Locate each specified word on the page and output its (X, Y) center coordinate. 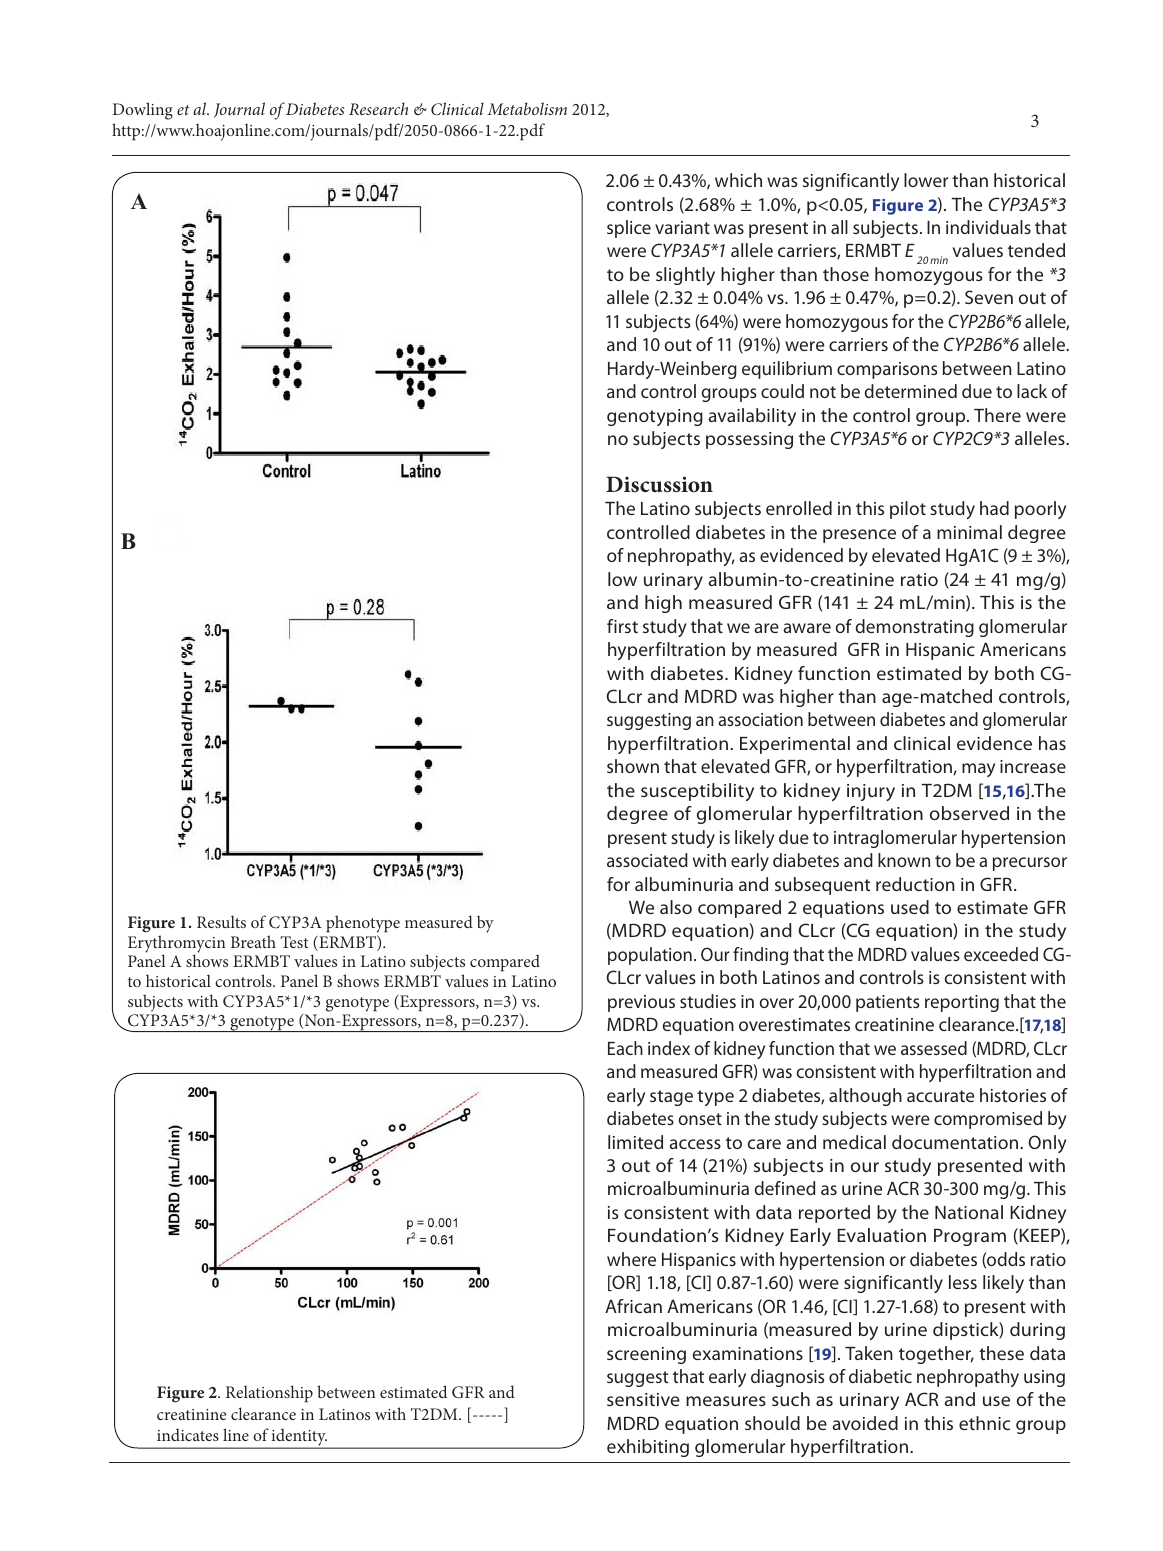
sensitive (643, 1399)
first (622, 626)
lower (926, 180)
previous (641, 1003)
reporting (962, 1003)
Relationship (269, 1393)
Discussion (659, 484)
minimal (969, 532)
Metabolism (527, 108)
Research (378, 108)
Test (294, 942)
